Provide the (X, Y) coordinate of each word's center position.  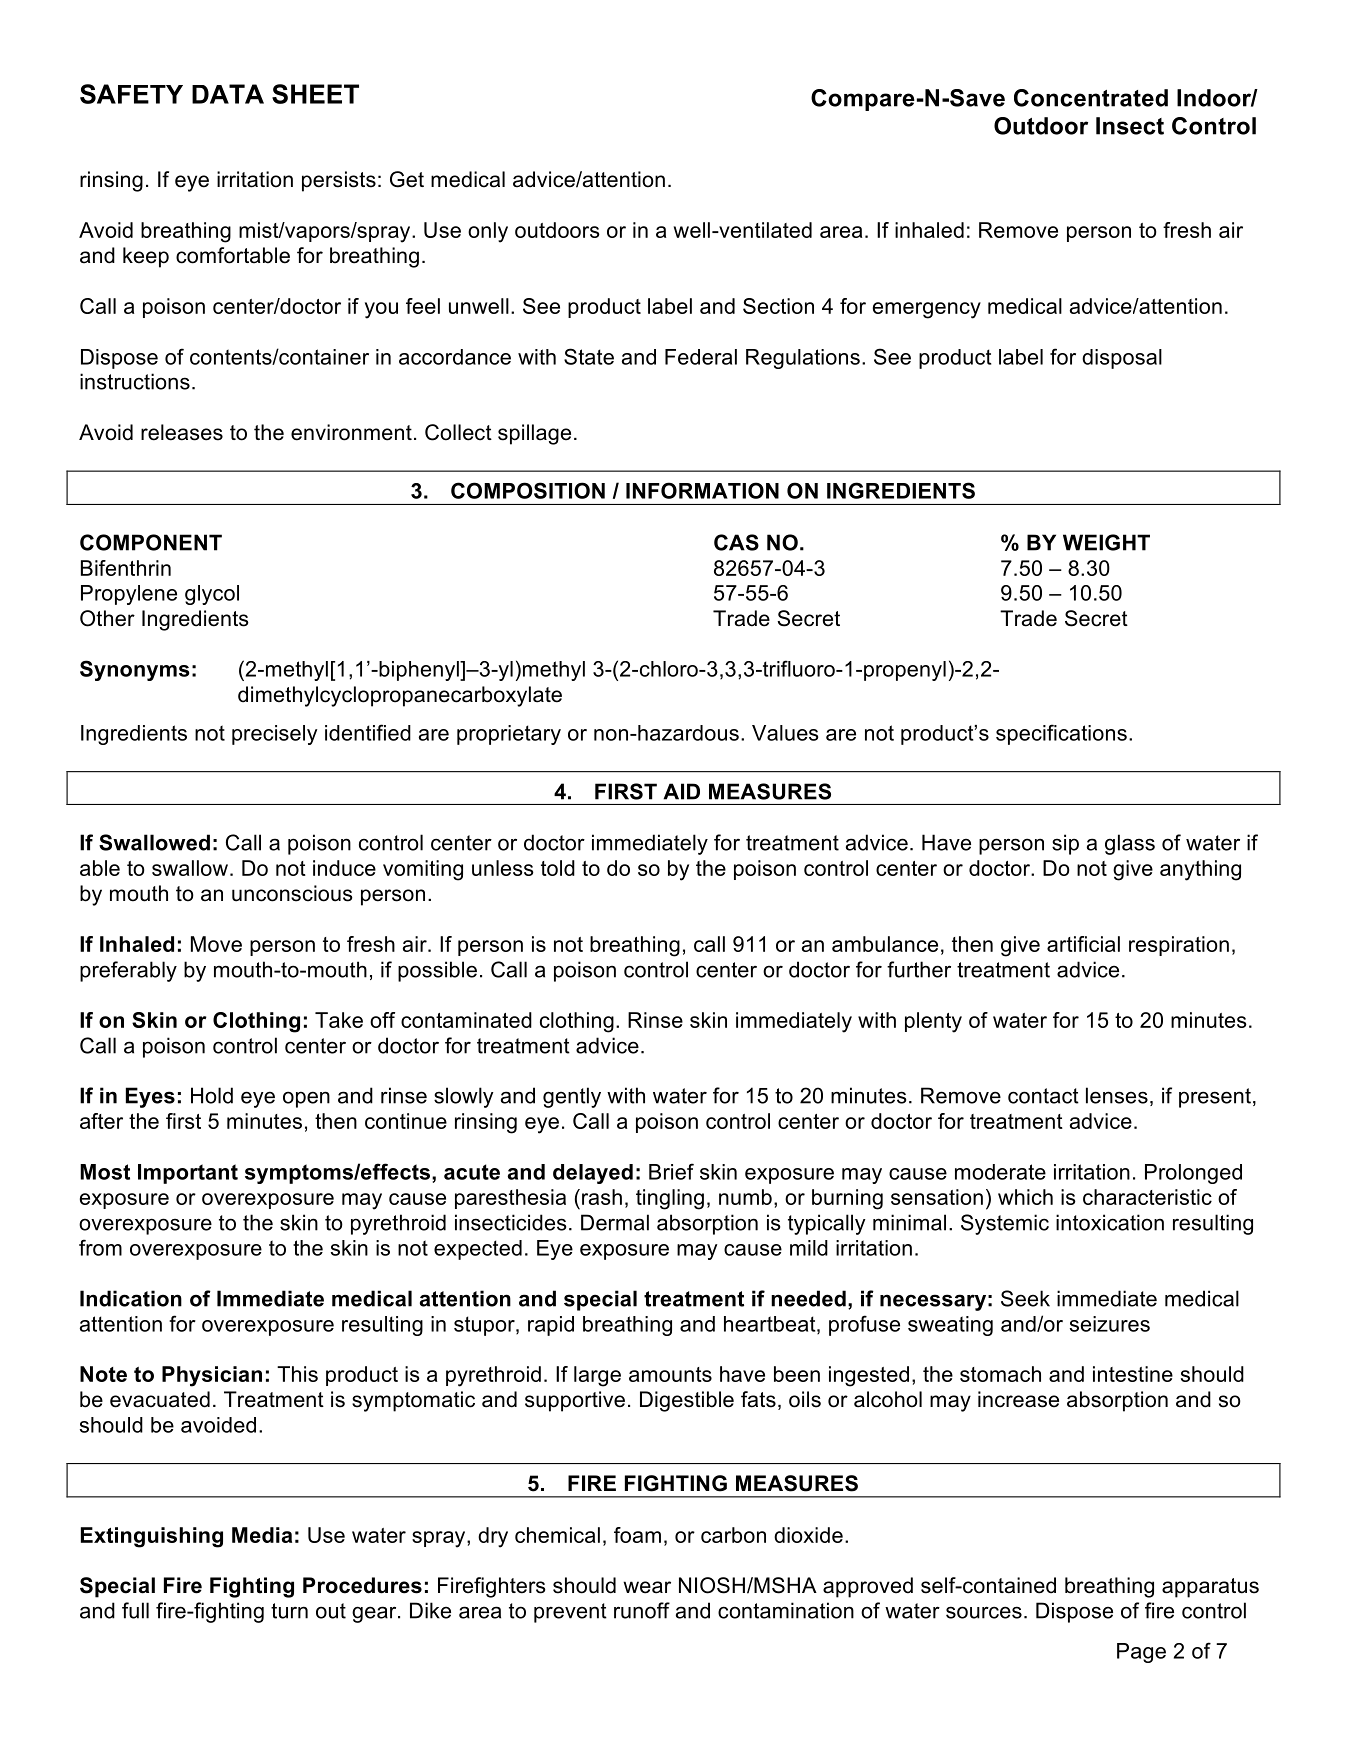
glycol (212, 595)
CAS (736, 542)
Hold (212, 1095)
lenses (1117, 1095)
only (488, 232)
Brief (671, 1171)
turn (289, 1611)
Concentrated (1091, 98)
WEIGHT (1106, 542)
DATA (228, 94)
